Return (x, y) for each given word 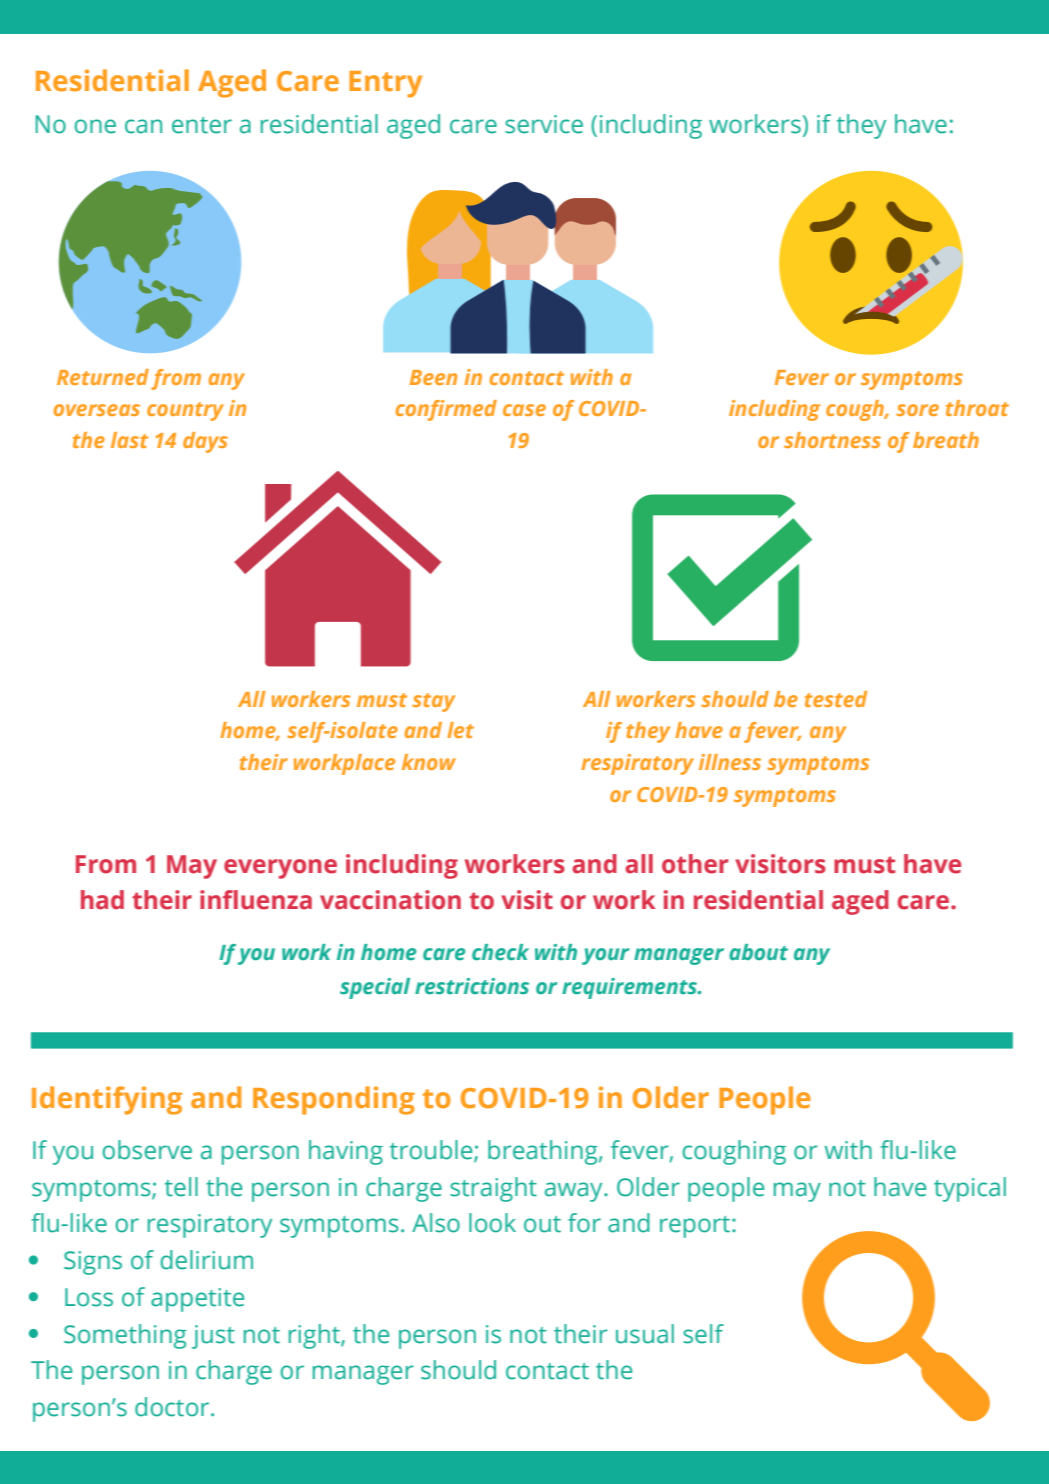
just (213, 1337)
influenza (256, 900)
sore (917, 410)
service (544, 124)
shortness (832, 440)
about (758, 952)
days (205, 442)
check (500, 952)
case (524, 410)
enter (202, 125)
